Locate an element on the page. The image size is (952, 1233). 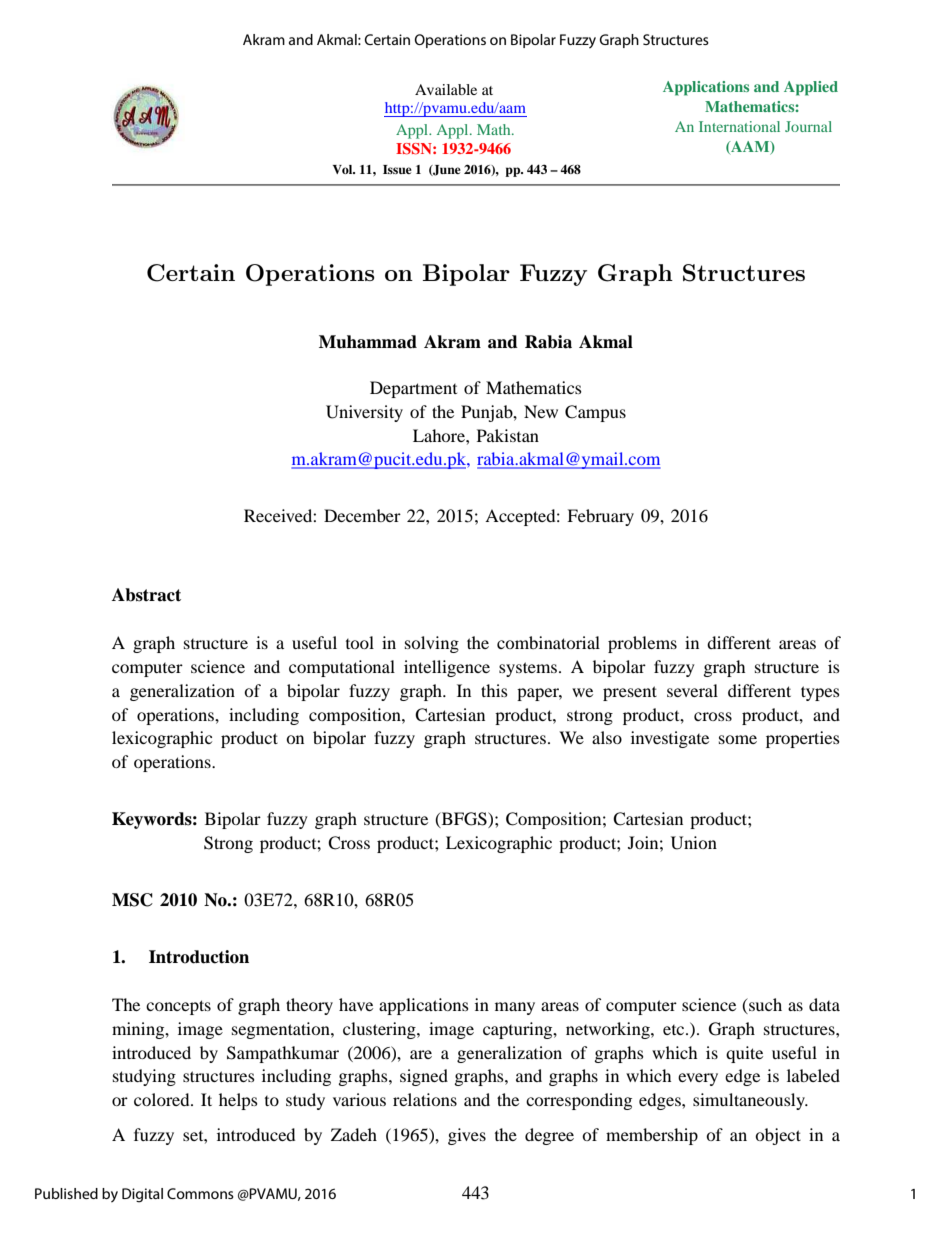
Available is located at coordinates (446, 89).
